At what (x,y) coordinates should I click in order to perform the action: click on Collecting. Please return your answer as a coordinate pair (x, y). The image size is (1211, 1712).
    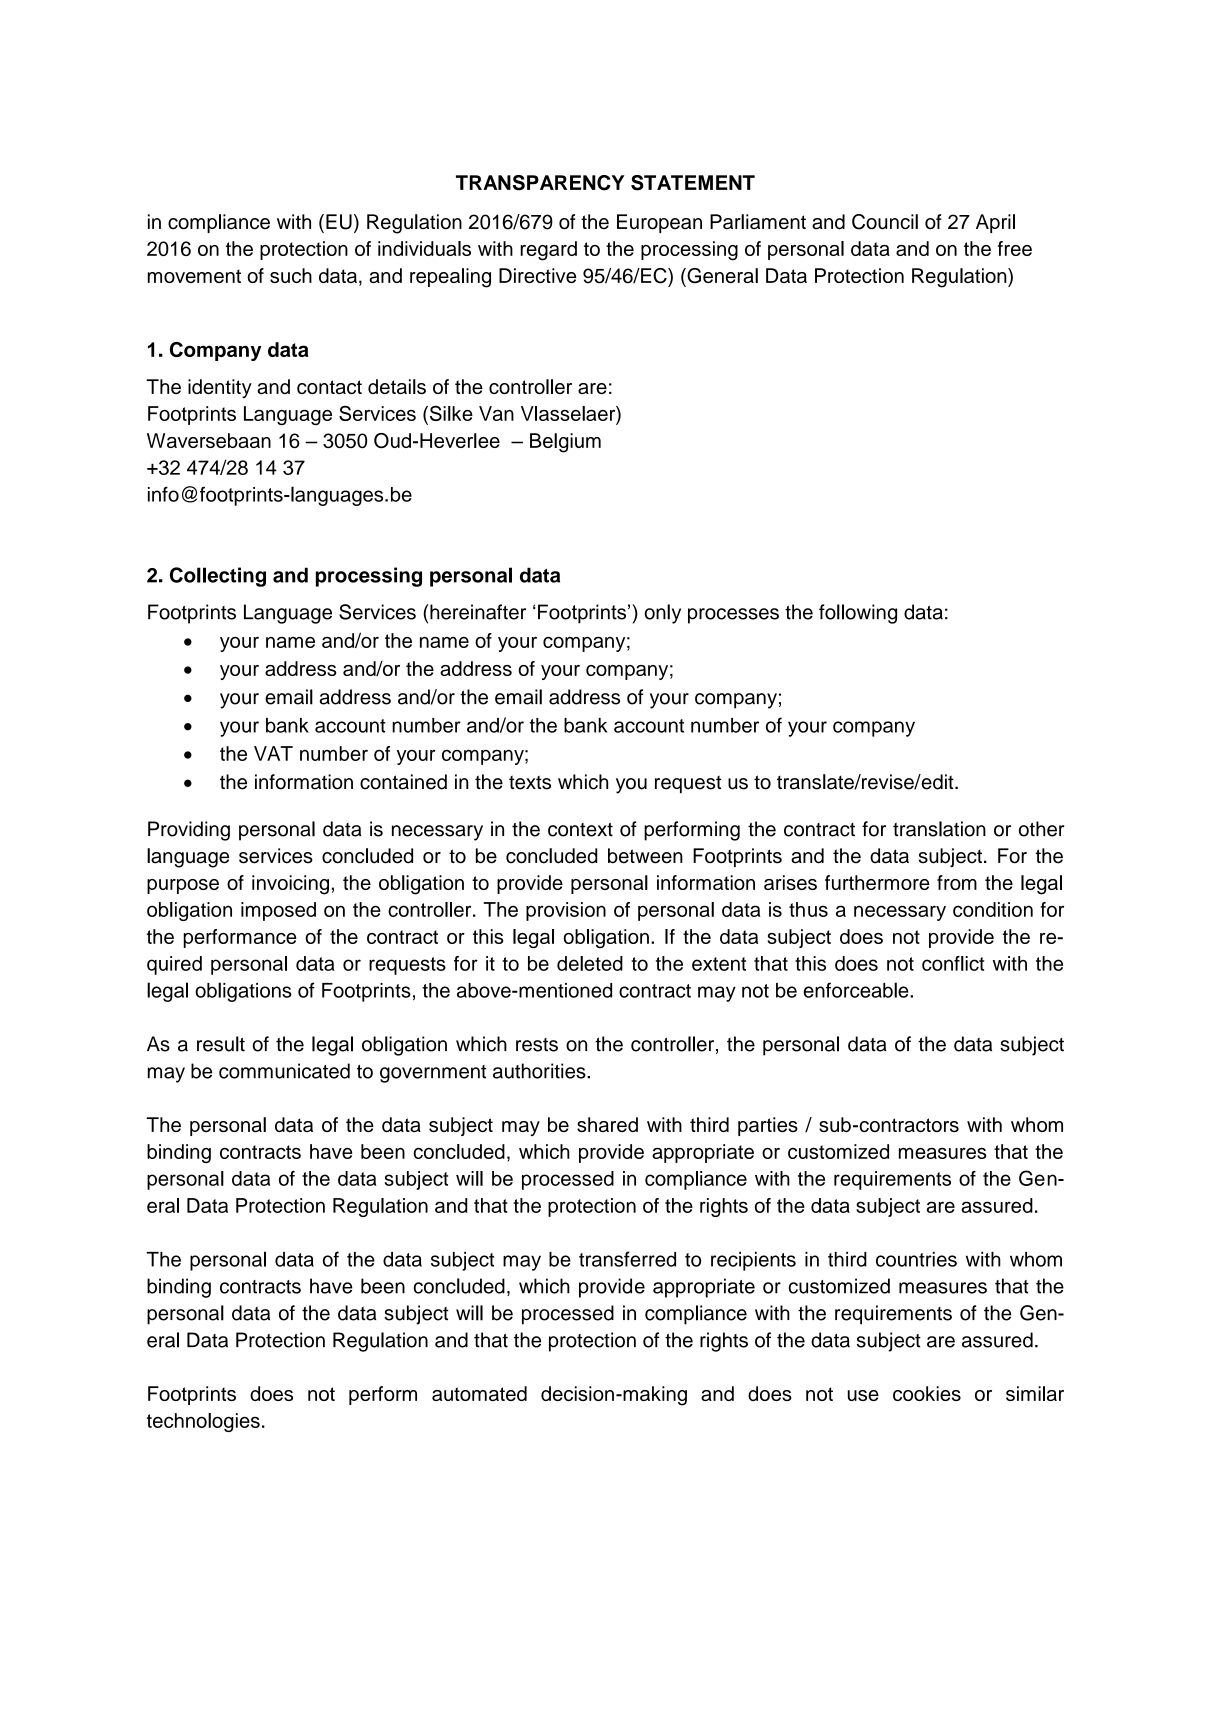
    Looking at the image, I should click on (218, 577).
